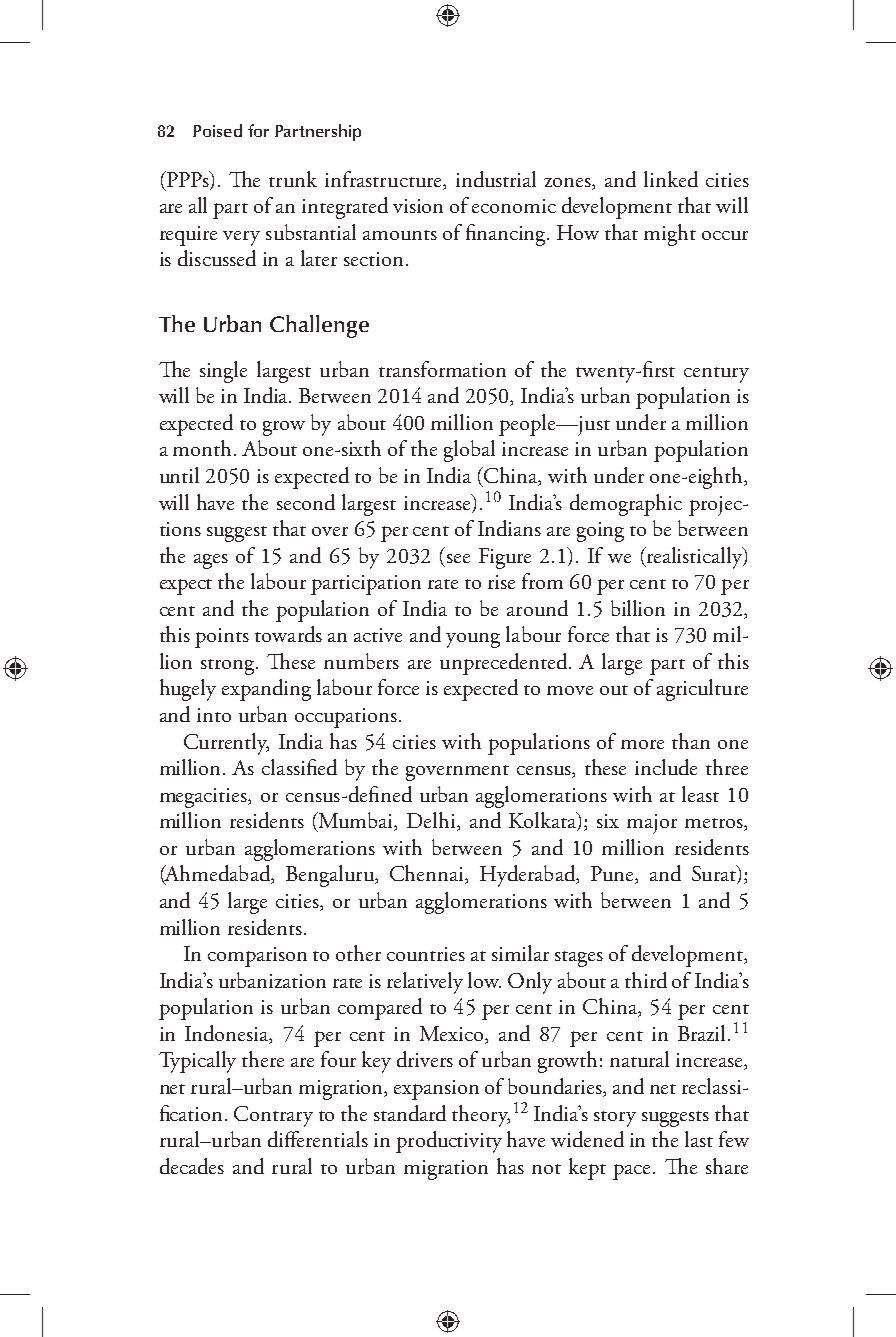 The width and height of the document is (896, 1337). Describe the element at coordinates (626, 505) in the document. I see `demographic` at that location.
